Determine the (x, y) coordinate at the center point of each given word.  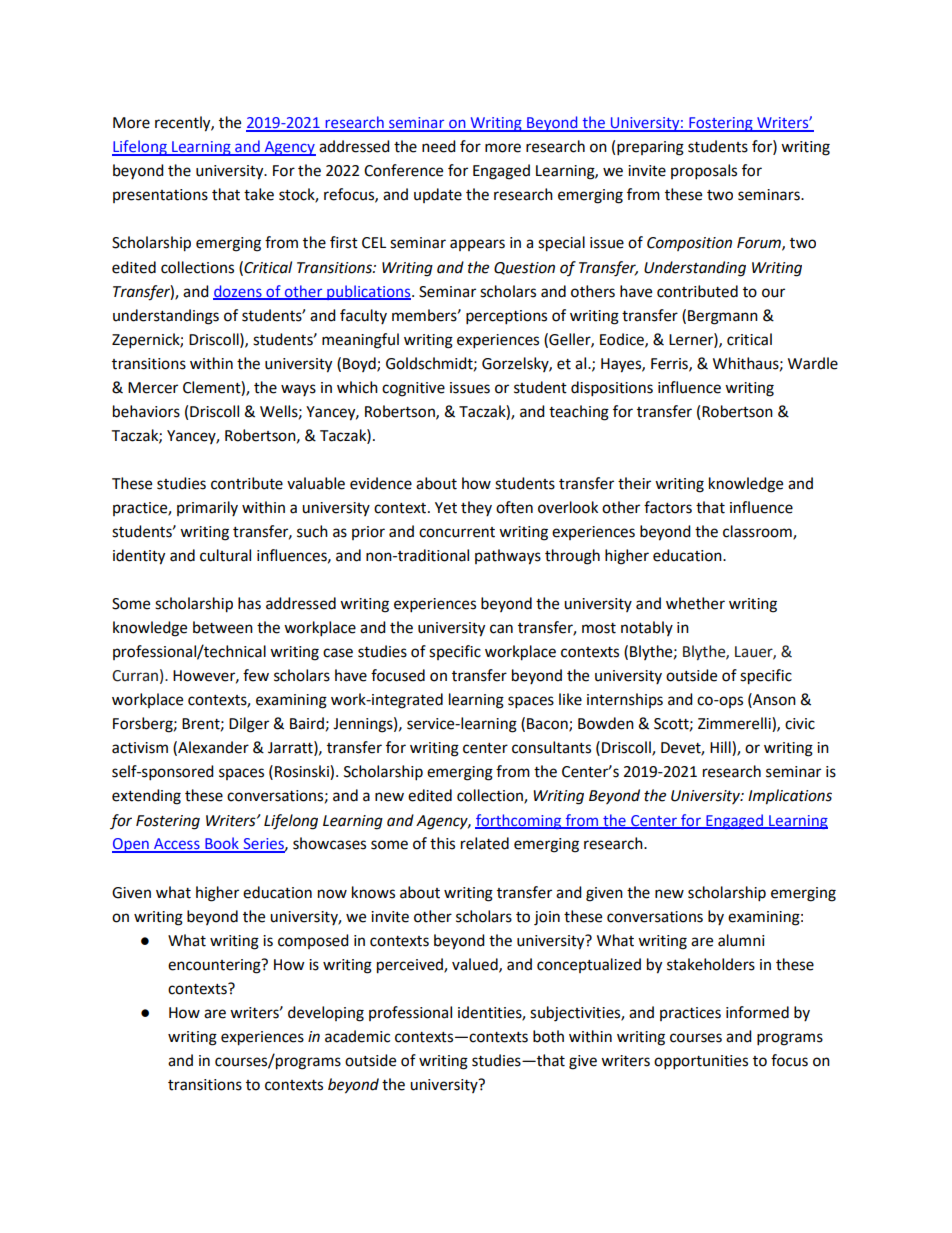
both (548, 1036)
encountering (215, 966)
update (438, 195)
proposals (704, 172)
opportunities (701, 1062)
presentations (160, 196)
